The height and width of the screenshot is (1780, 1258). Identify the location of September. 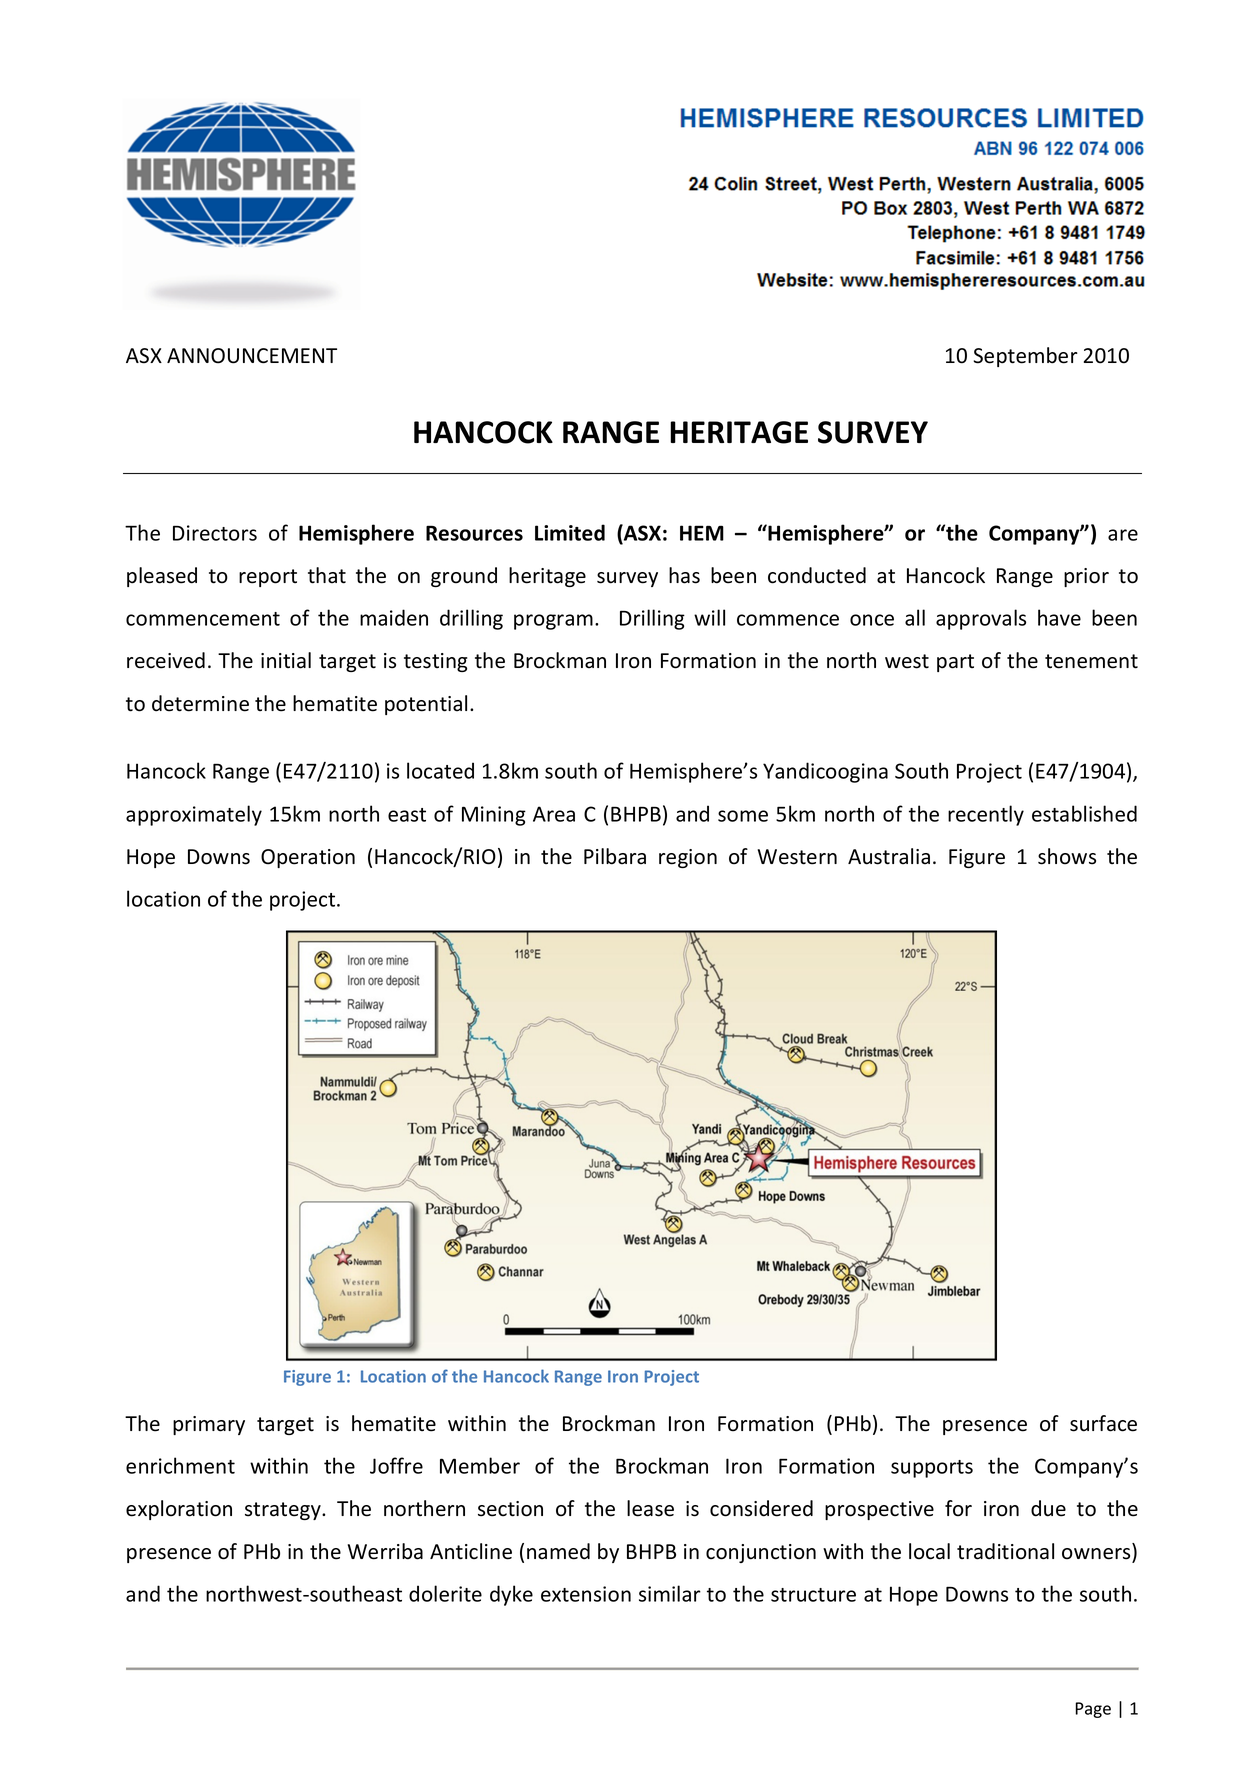
(1026, 357).
